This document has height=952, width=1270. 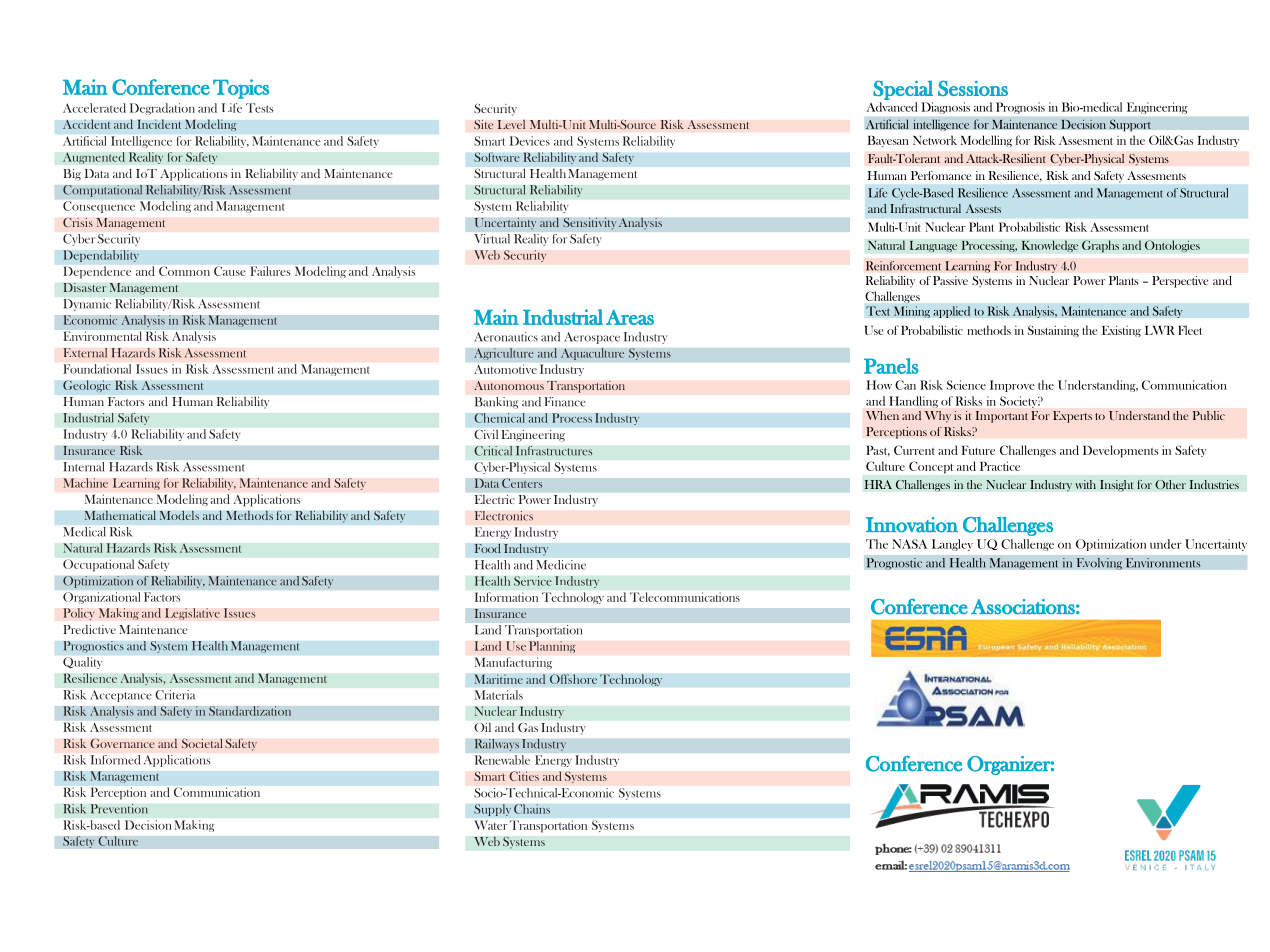 I want to click on Prognosis, so click(x=1020, y=108).
